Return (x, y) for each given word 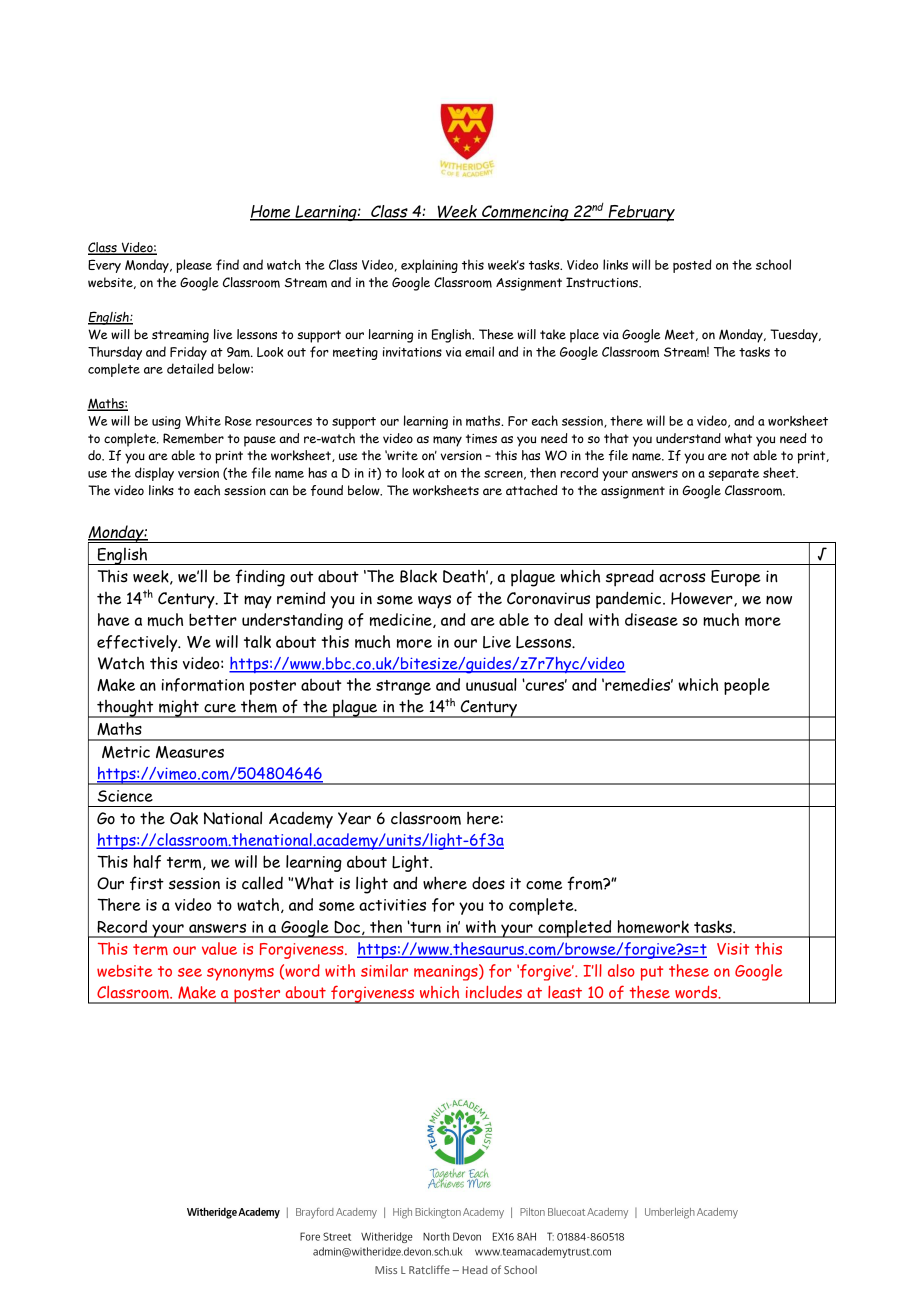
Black (418, 576)
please (194, 266)
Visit (733, 949)
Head (475, 1270)
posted (692, 266)
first (147, 883)
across (682, 578)
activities (392, 905)
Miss (386, 1270)
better (213, 619)
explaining (429, 266)
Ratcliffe (429, 1269)
